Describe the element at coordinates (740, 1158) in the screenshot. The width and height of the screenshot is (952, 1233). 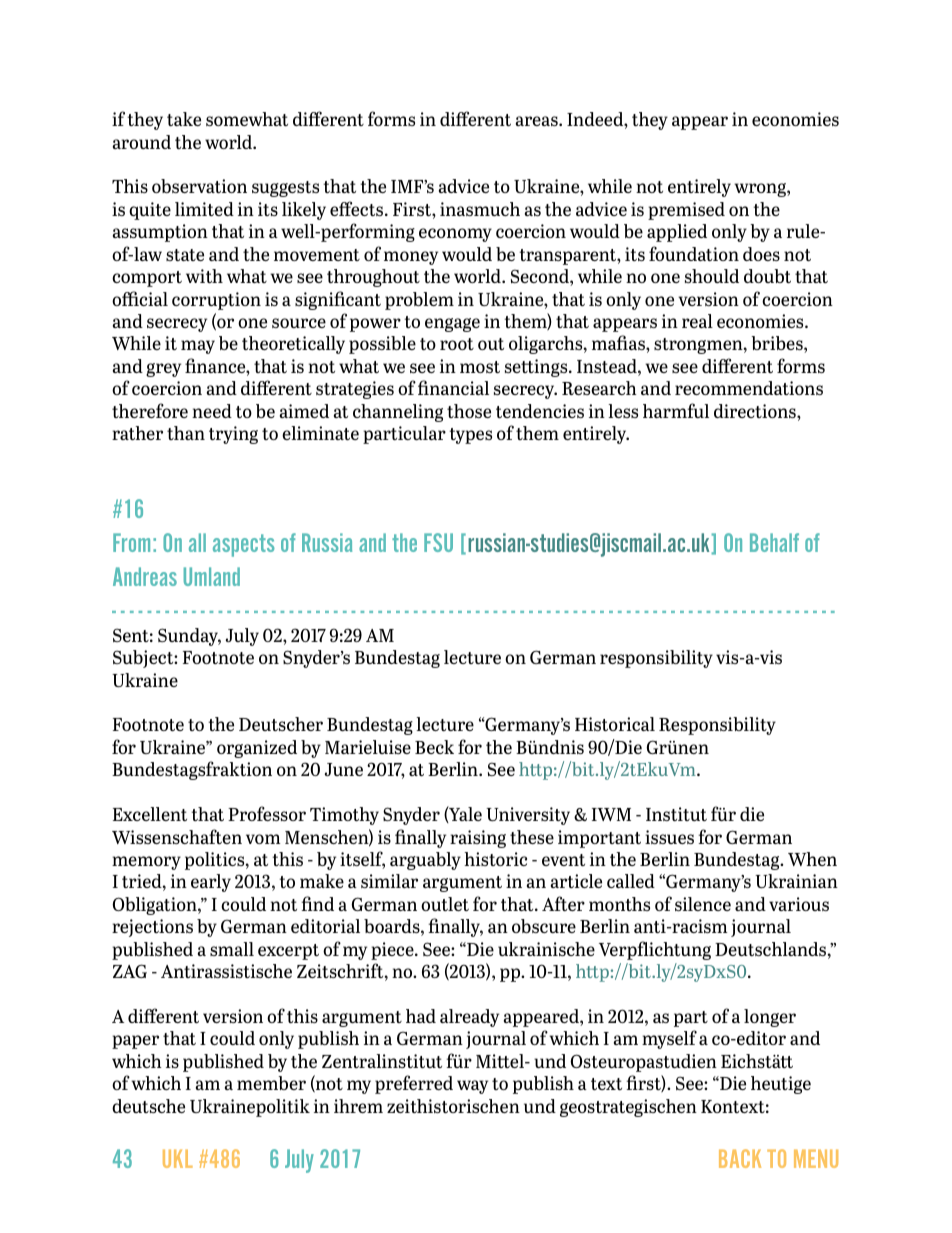
I see `BACK` at that location.
